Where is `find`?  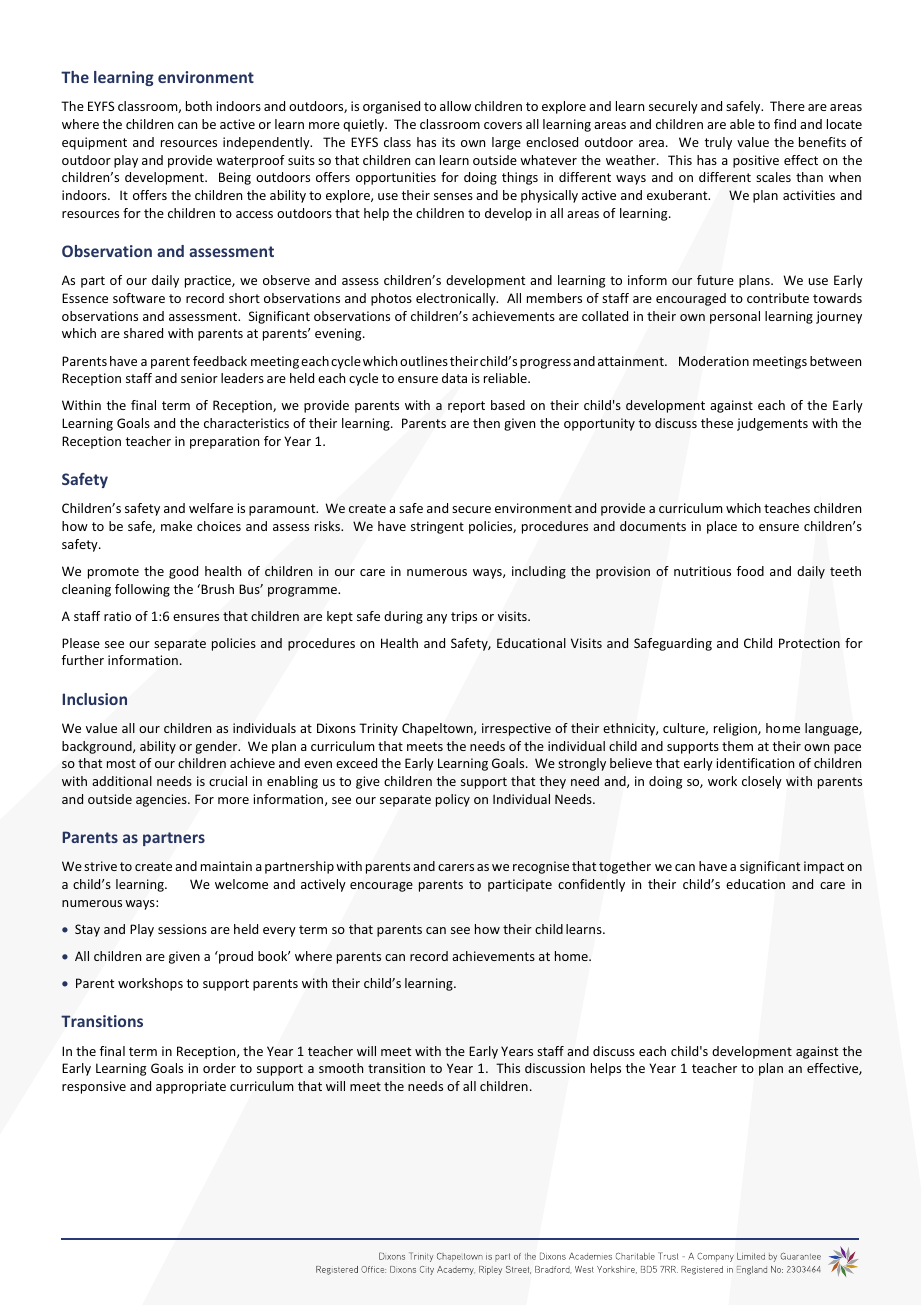
find is located at coordinates (785, 124).
